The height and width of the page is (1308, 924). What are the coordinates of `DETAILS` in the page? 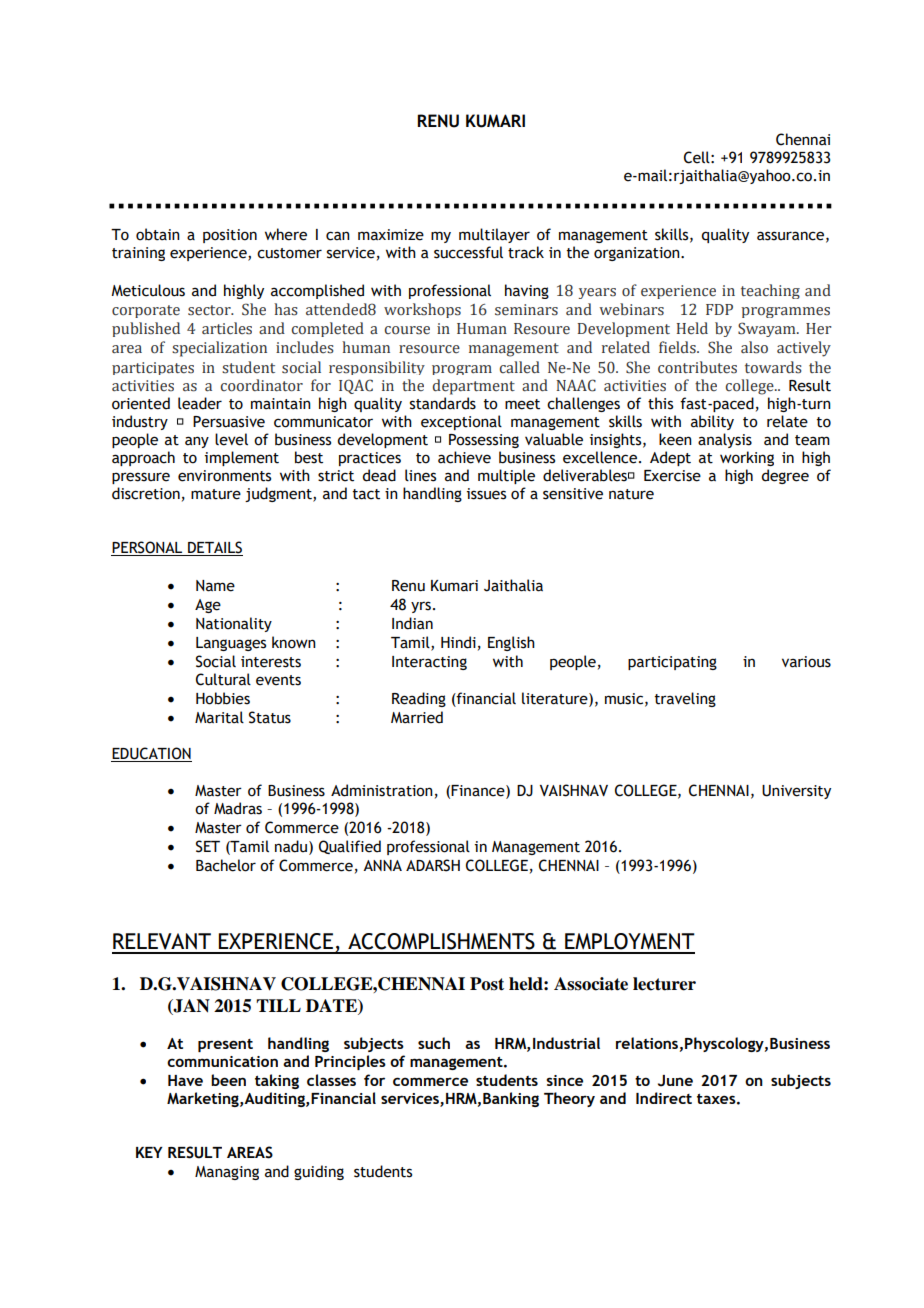 It's located at (214, 548).
